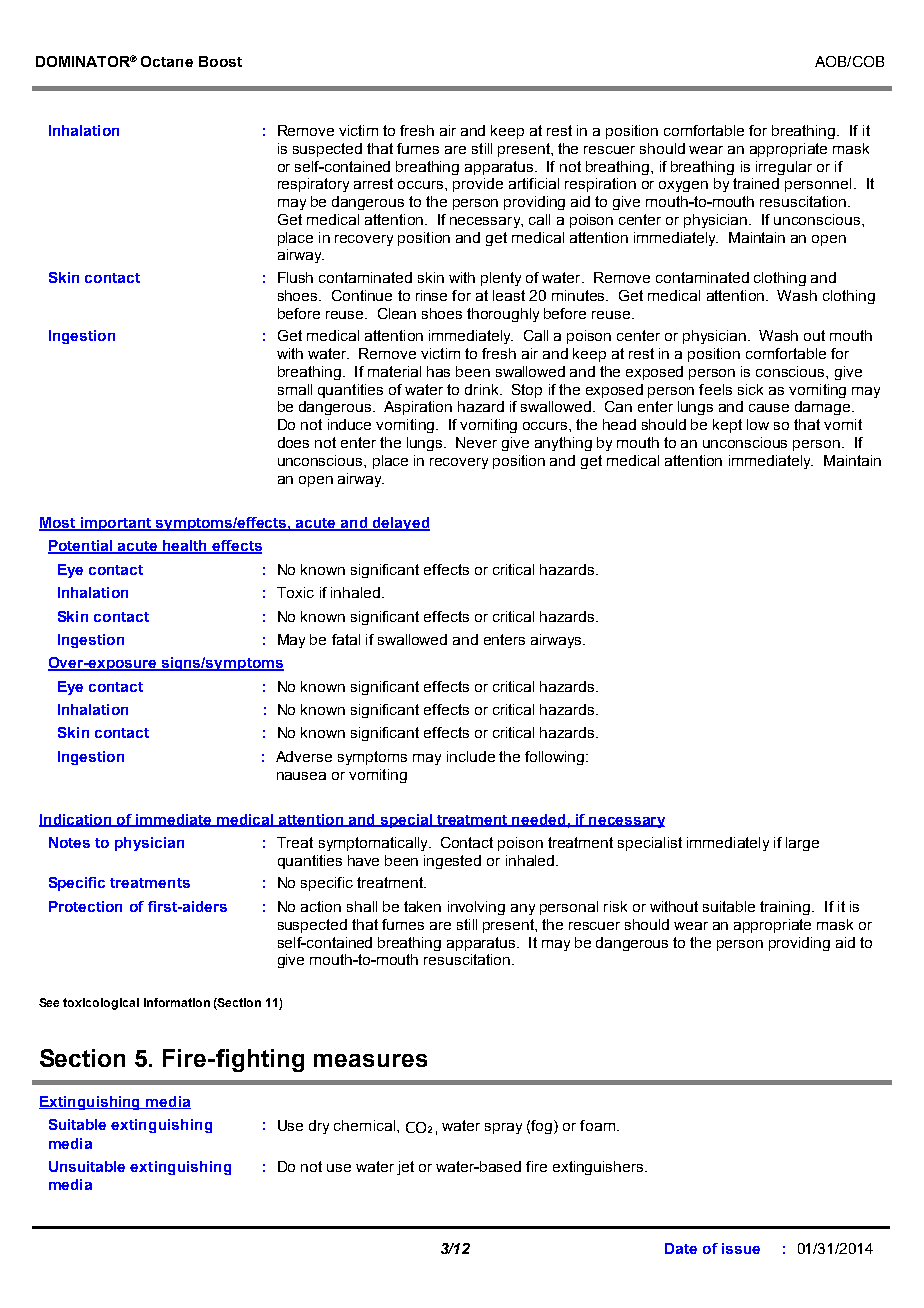 The image size is (924, 1308). What do you see at coordinates (422, 906) in the screenshot?
I see `taken` at bounding box center [422, 906].
